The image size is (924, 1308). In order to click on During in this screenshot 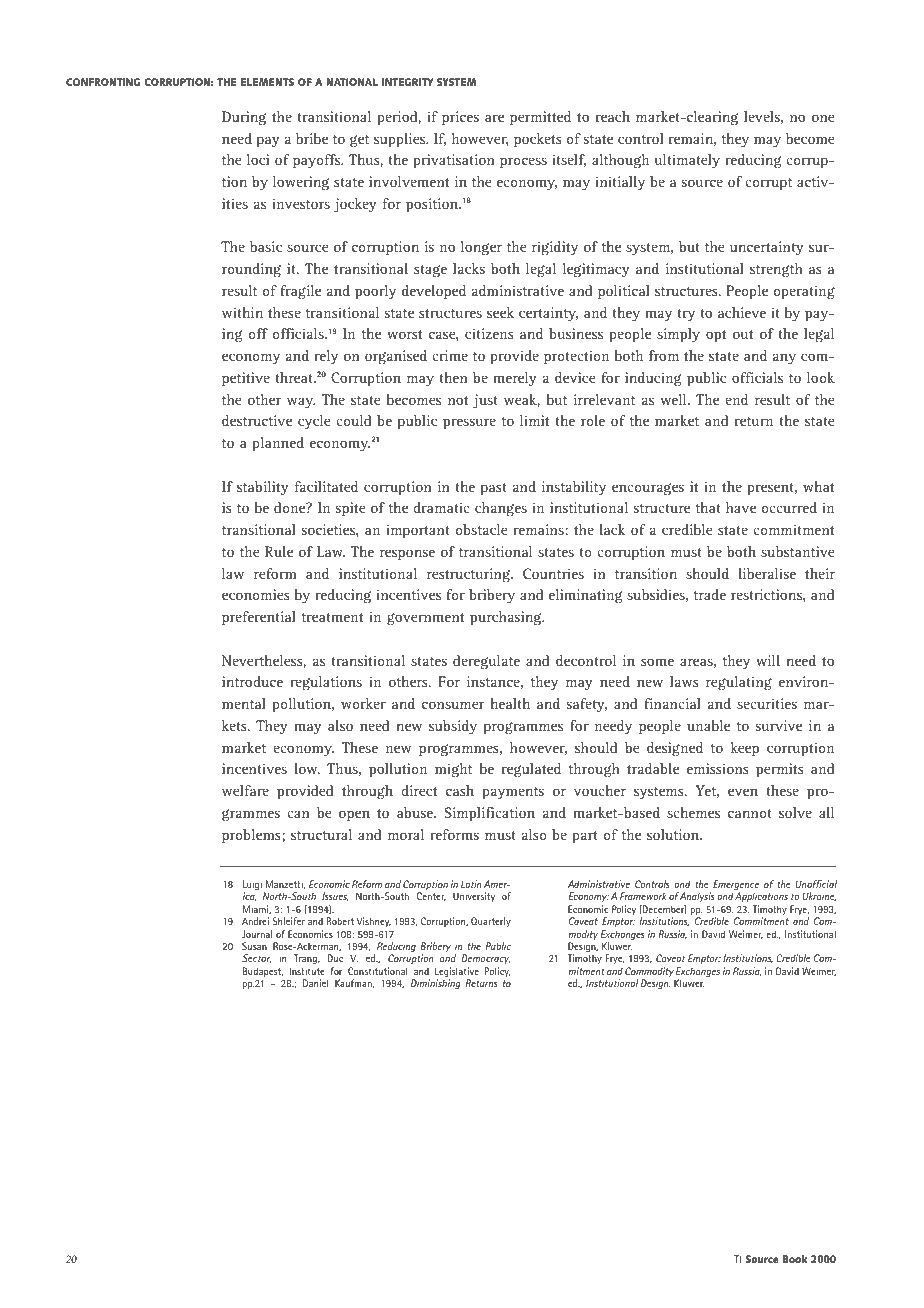, I will do `click(244, 118)`.
